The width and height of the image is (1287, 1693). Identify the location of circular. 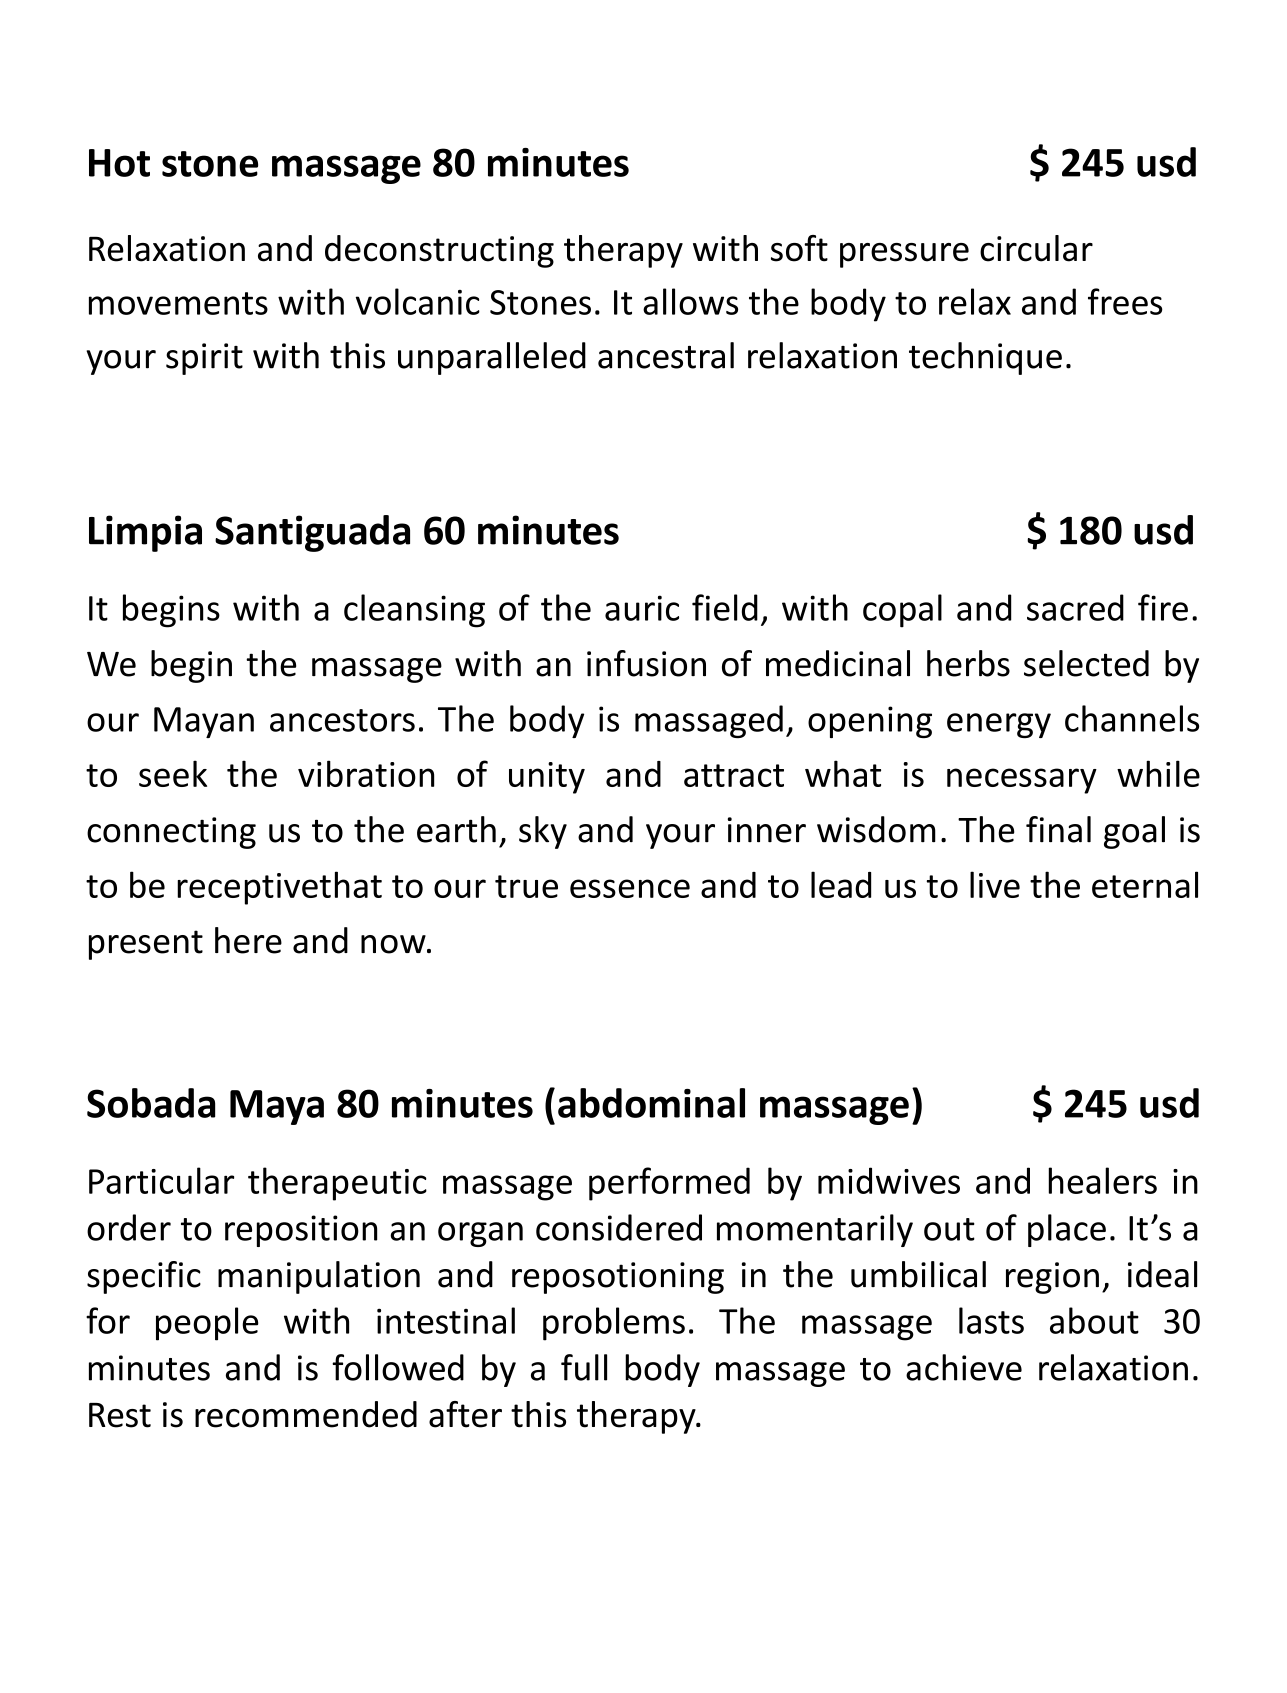
(1036, 248).
